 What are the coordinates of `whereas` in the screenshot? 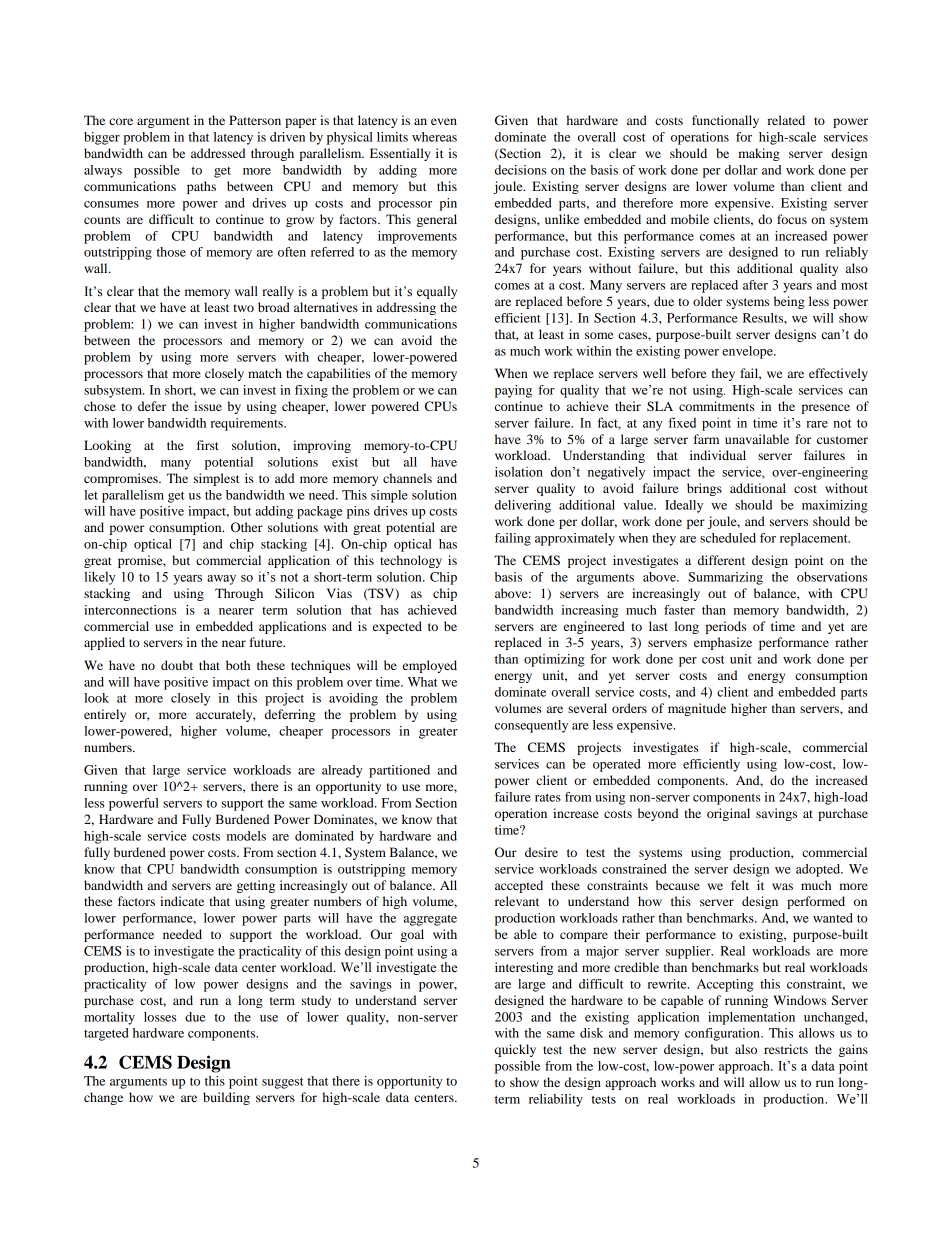 It's located at (434, 137).
